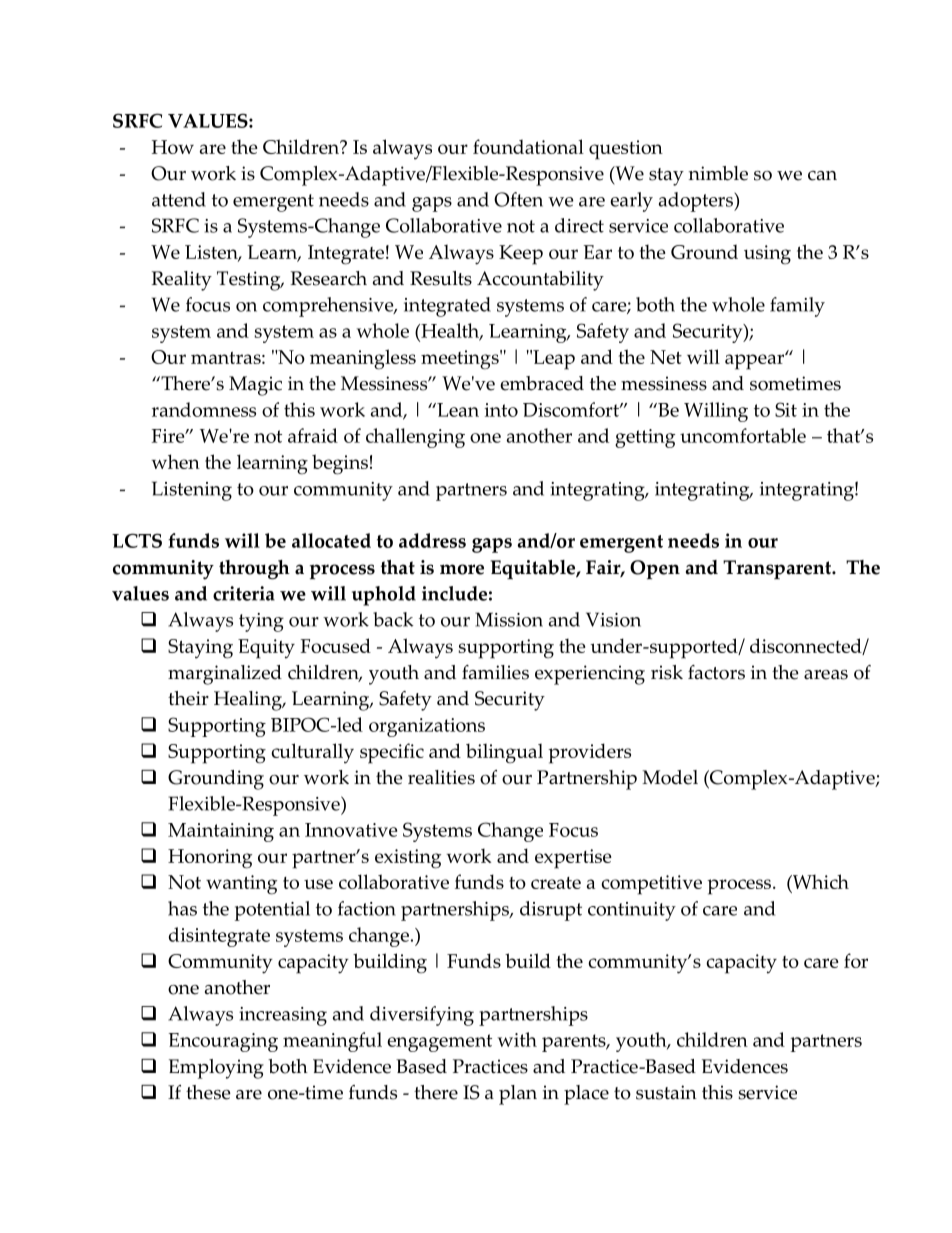 Image resolution: width=952 pixels, height=1233 pixels. I want to click on with, so click(517, 1039).
